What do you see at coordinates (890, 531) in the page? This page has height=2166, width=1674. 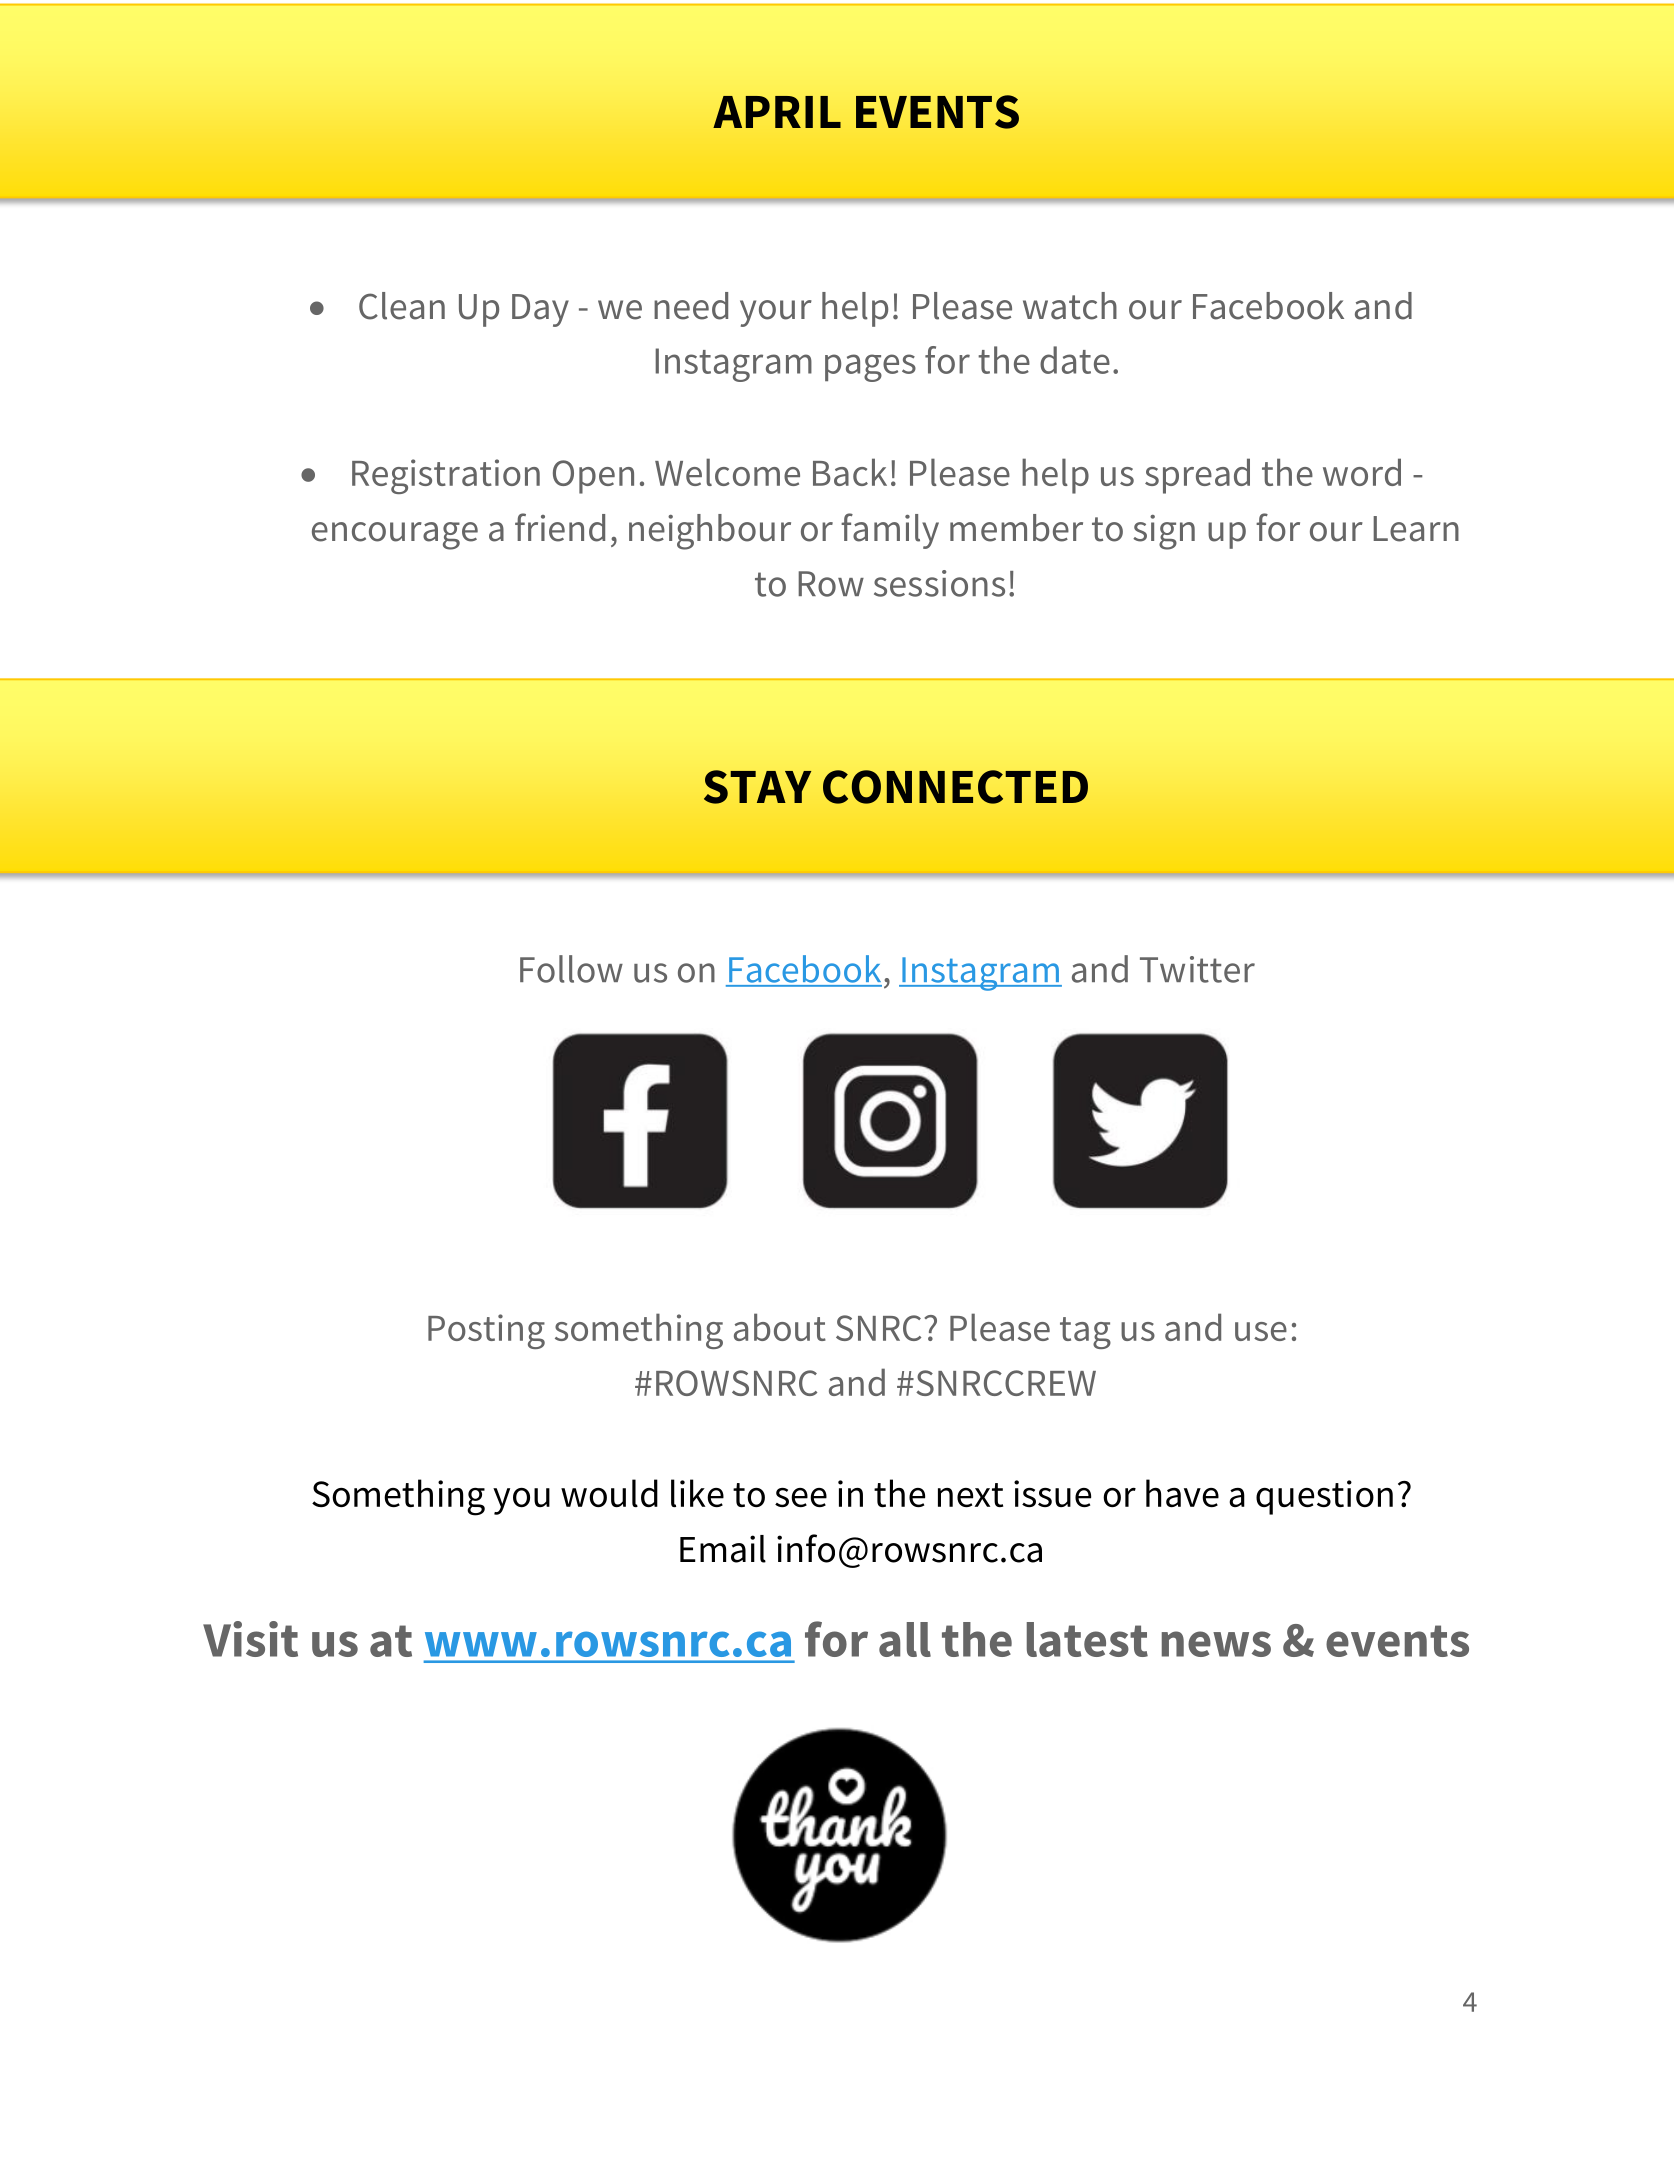 I see `family` at bounding box center [890, 531].
